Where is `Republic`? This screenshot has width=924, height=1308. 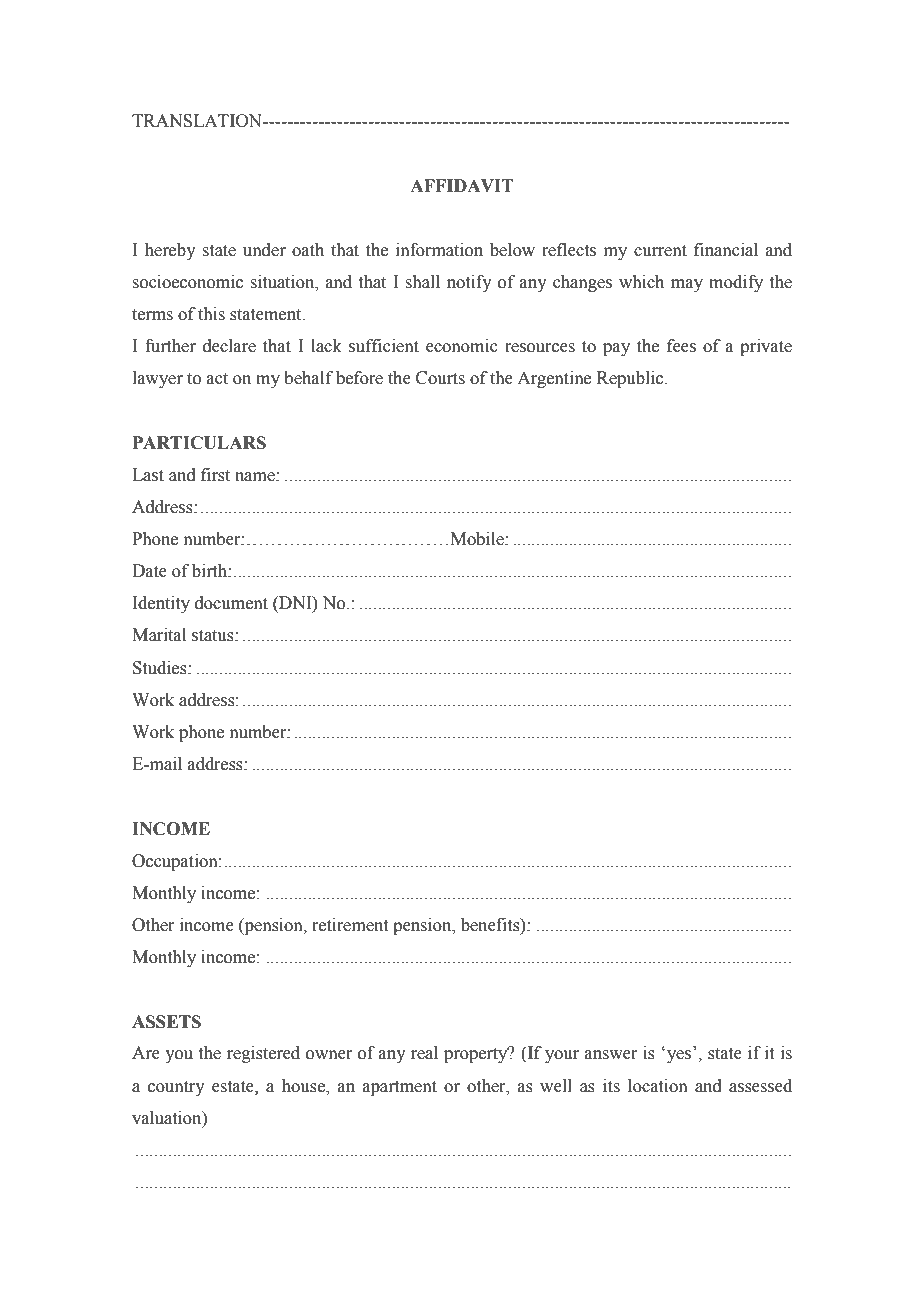
Republic is located at coordinates (631, 379).
